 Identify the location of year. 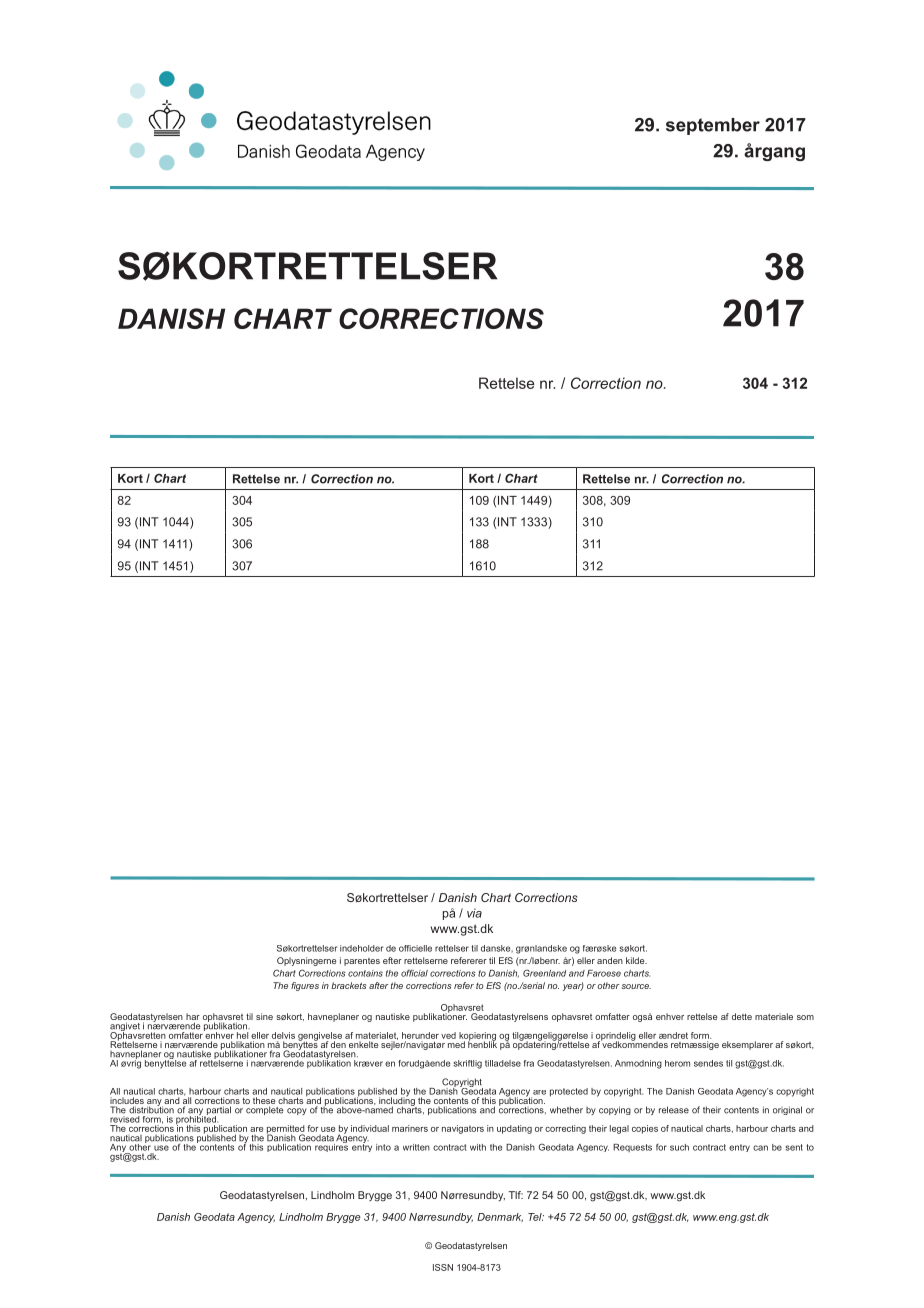
(573, 986).
